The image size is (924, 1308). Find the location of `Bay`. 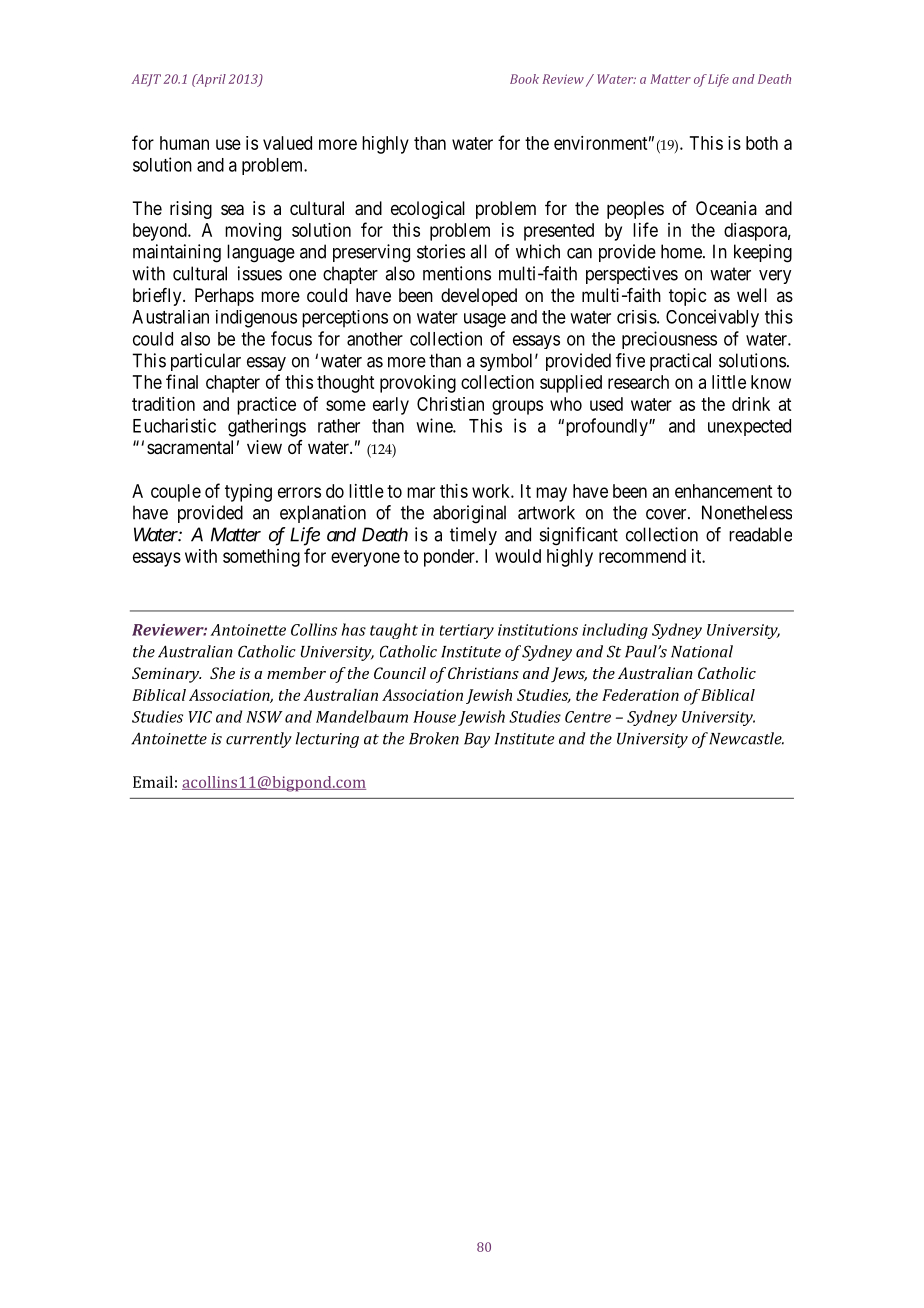

Bay is located at coordinates (477, 740).
